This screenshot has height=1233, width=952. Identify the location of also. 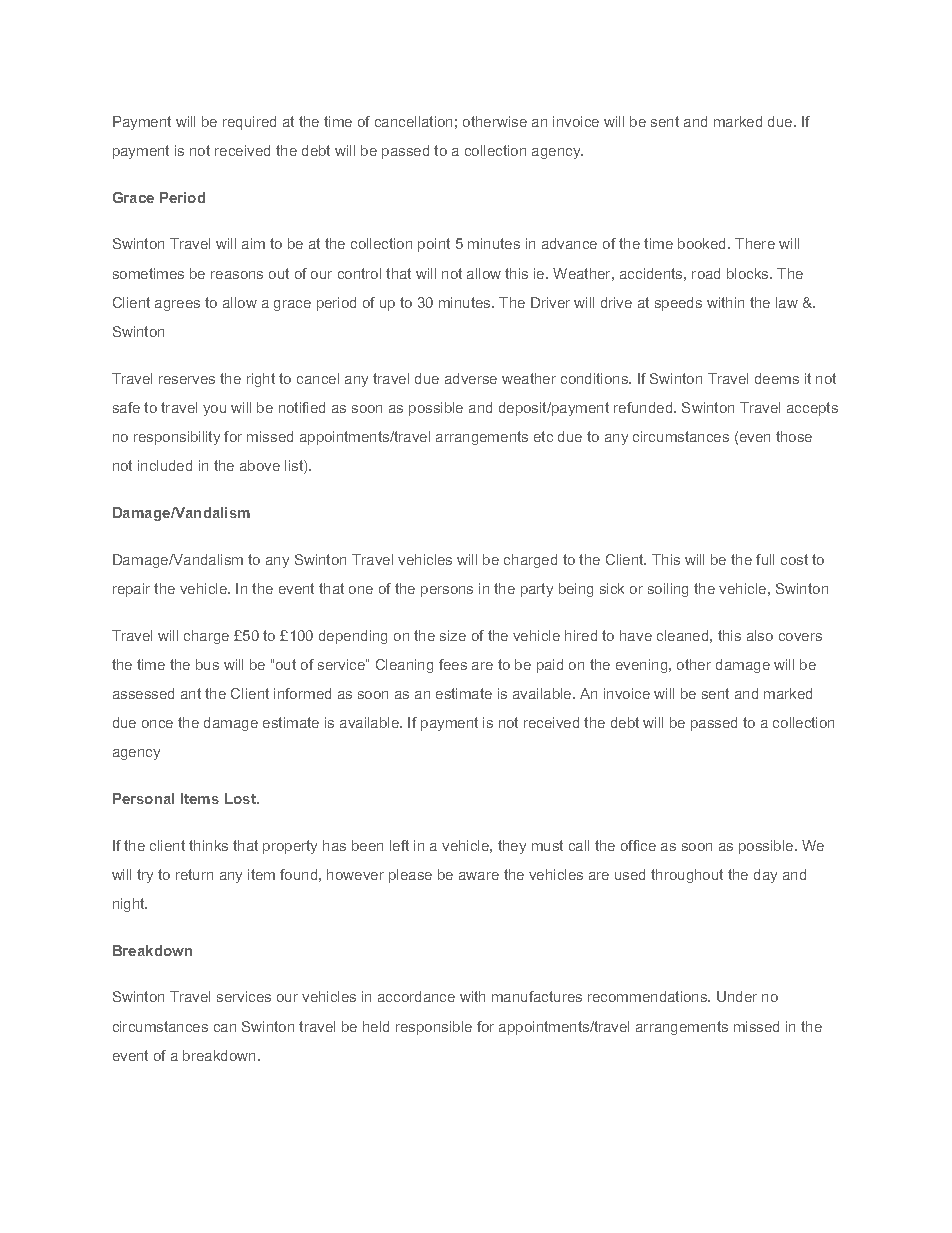
(760, 635).
